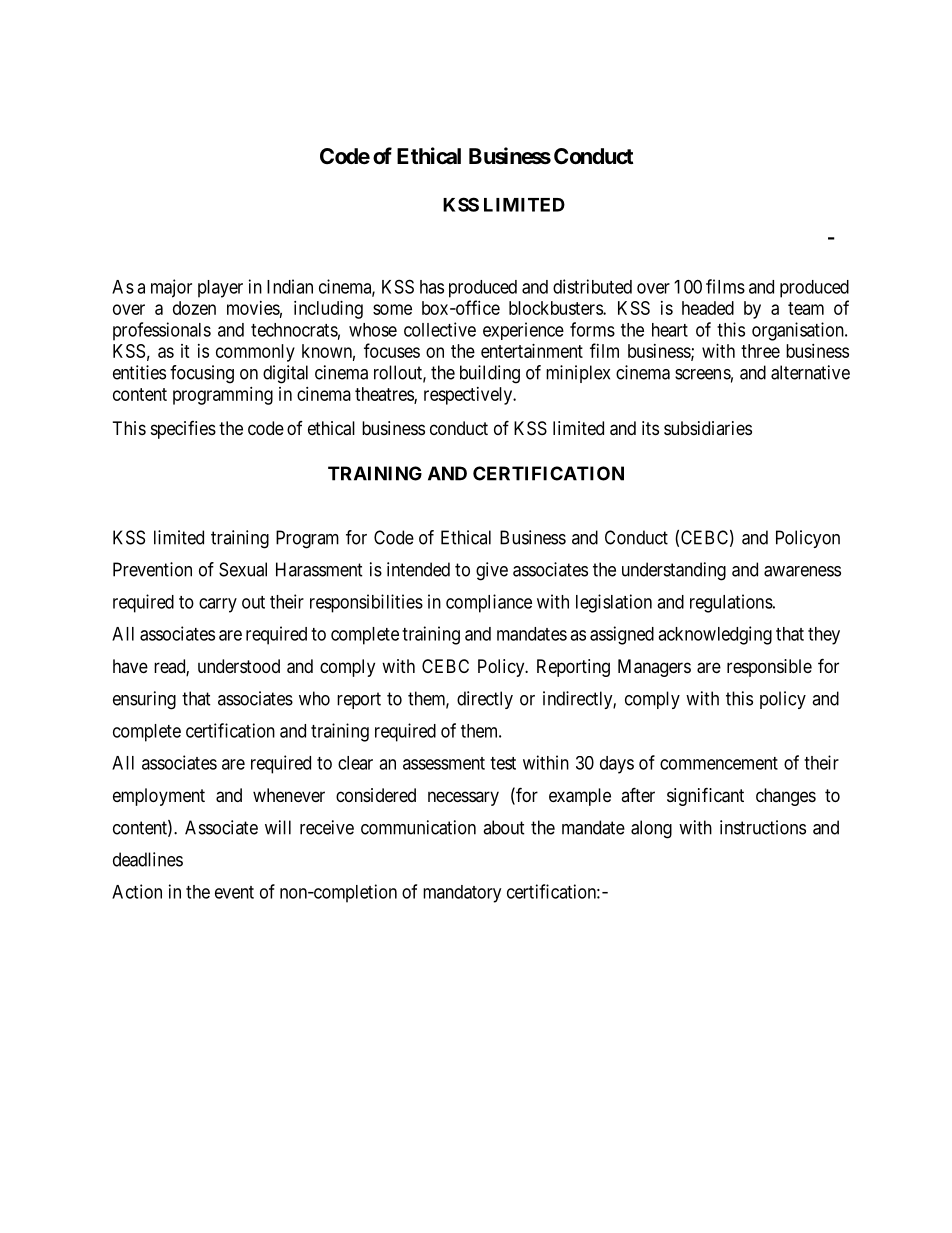 The height and width of the screenshot is (1233, 952). Describe the element at coordinates (194, 308) in the screenshot. I see `dozen` at that location.
